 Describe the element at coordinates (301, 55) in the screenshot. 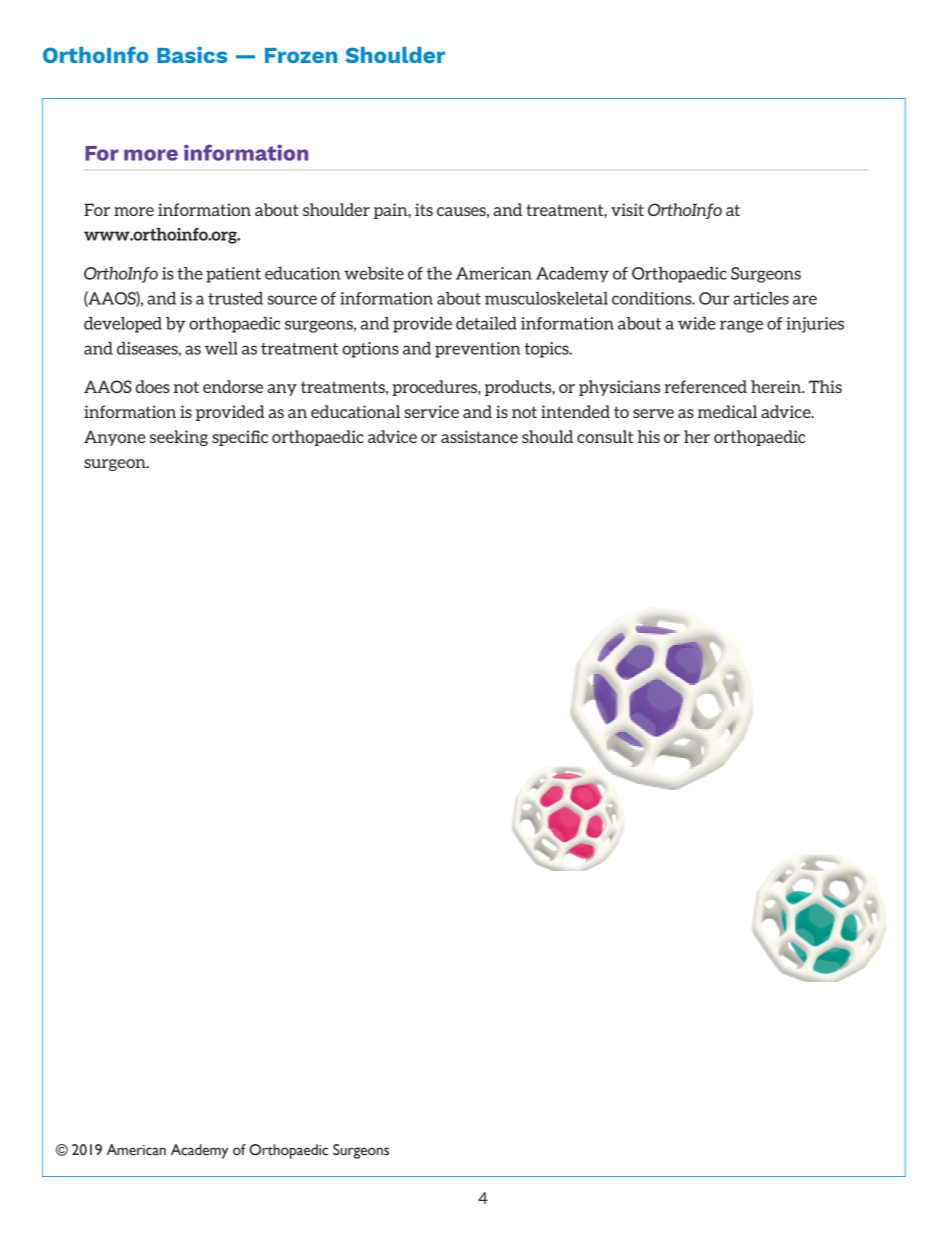

I see `Frozen` at that location.
